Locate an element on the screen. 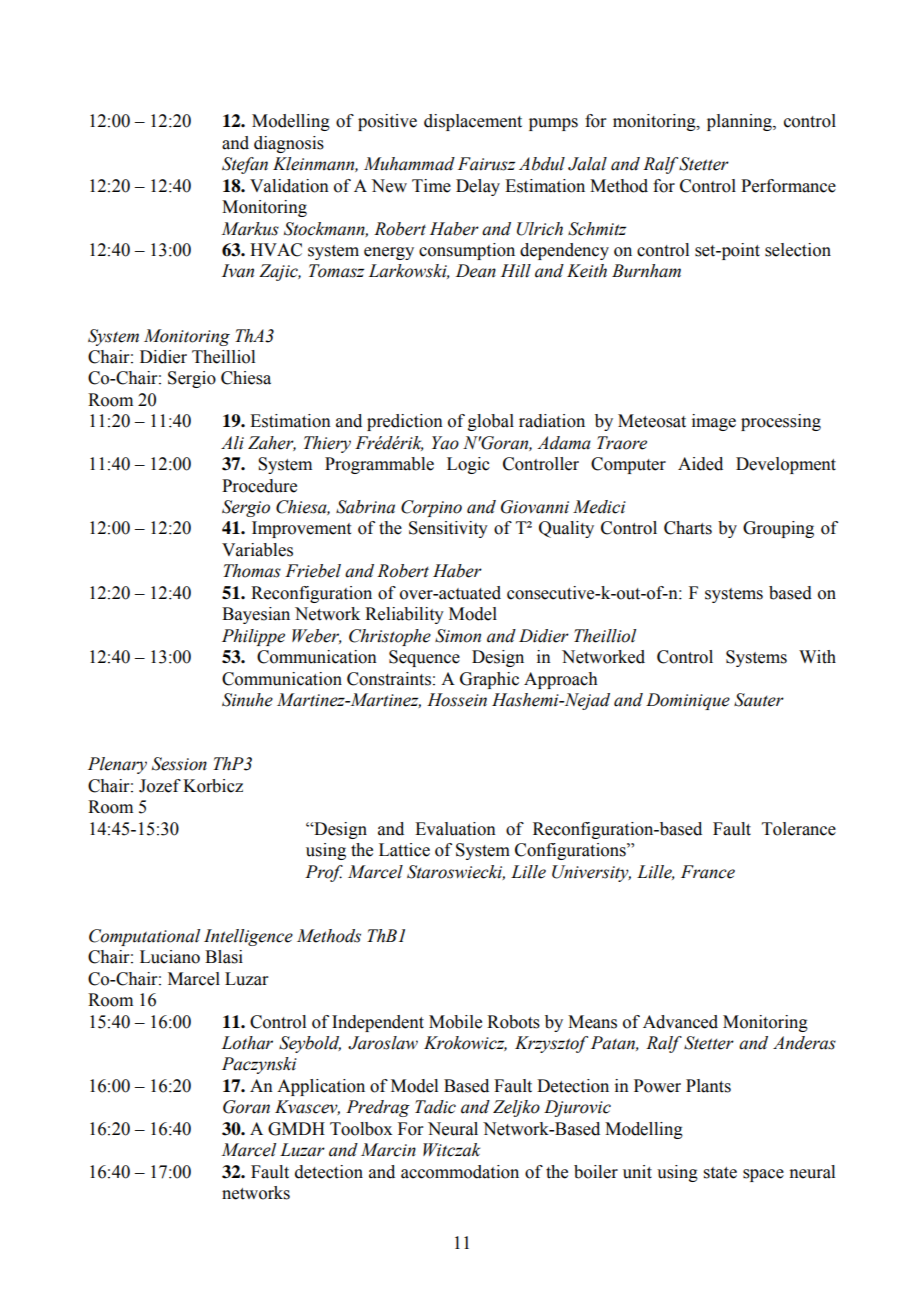 The width and height of the screenshot is (924, 1308). displacement is located at coordinates (473, 122).
